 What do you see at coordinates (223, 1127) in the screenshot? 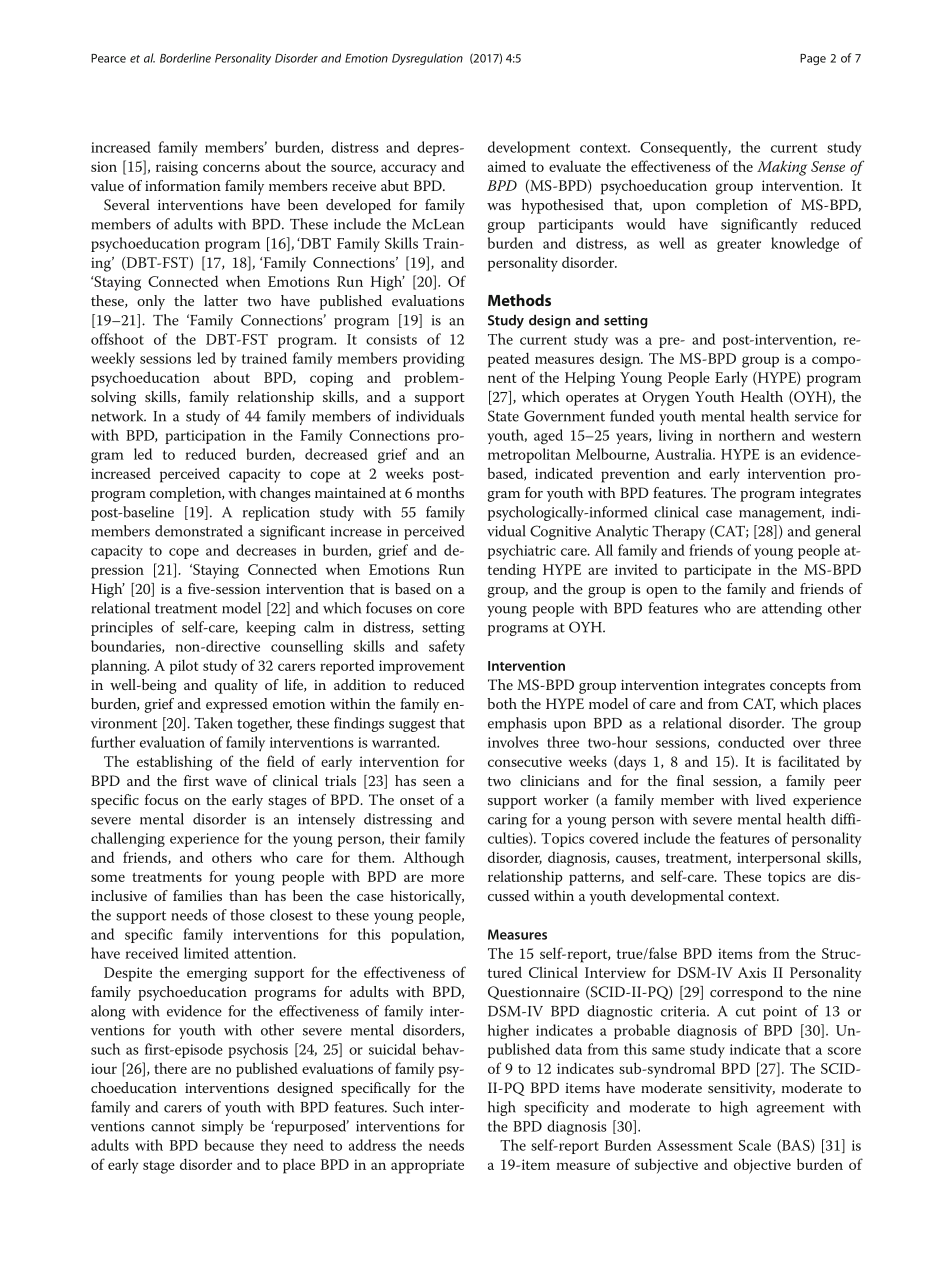
I see `simply` at bounding box center [223, 1127].
